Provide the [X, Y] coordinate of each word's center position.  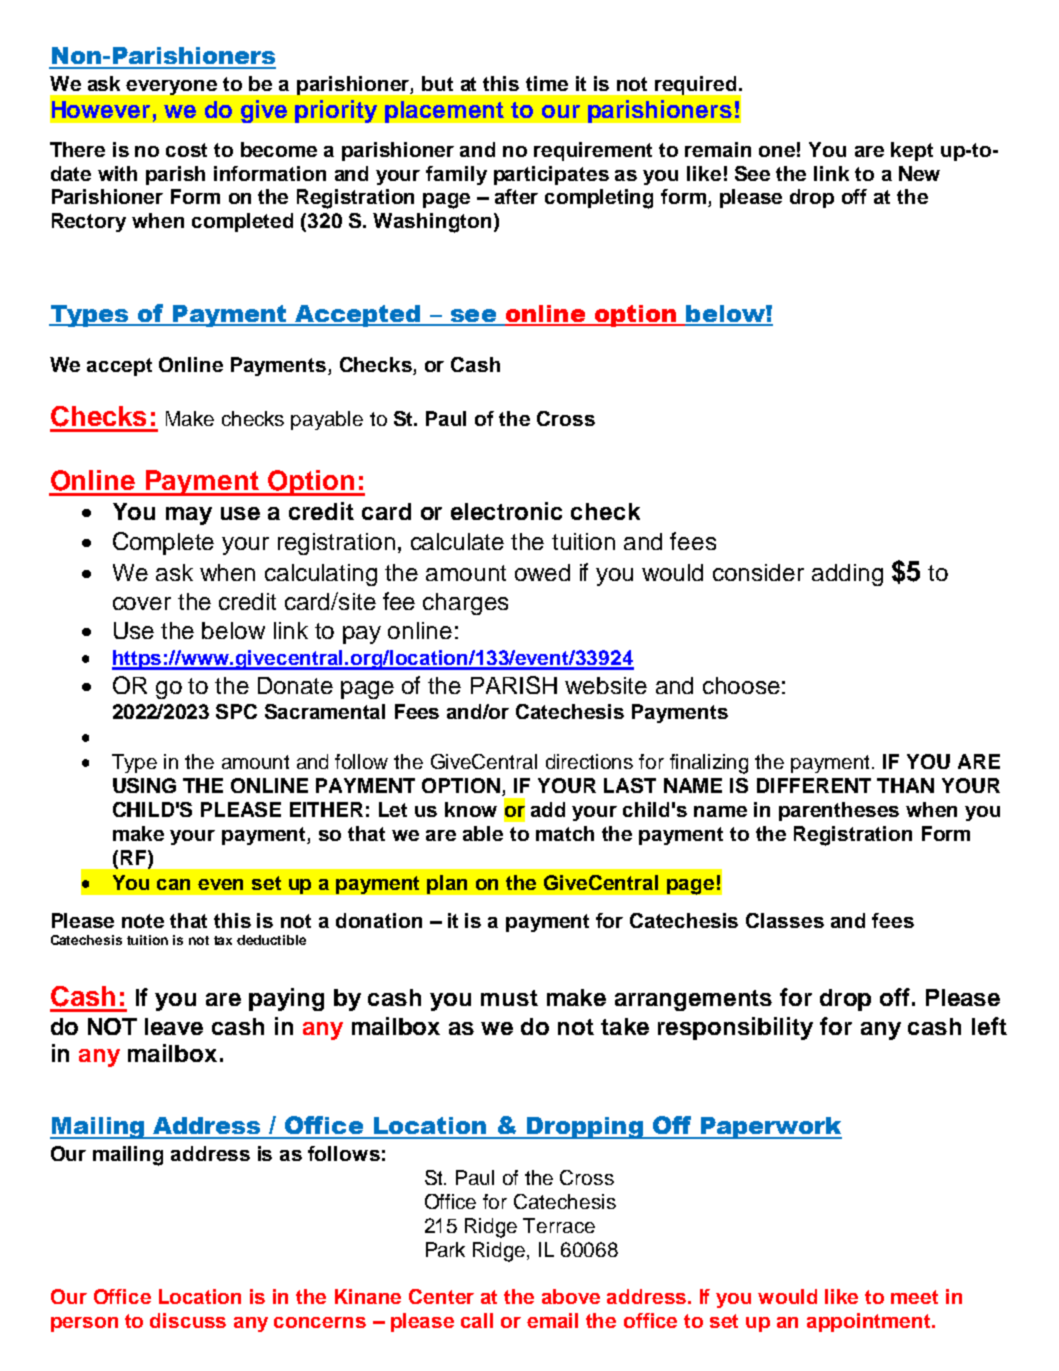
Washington [432, 223]
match [565, 833]
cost [186, 150]
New [919, 173]
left [989, 1026]
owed [542, 572]
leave [174, 1026]
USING [144, 785]
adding [847, 575]
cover [142, 603]
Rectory [89, 222]
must [509, 998]
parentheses [839, 811]
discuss [188, 1320]
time [547, 83]
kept [912, 151]
